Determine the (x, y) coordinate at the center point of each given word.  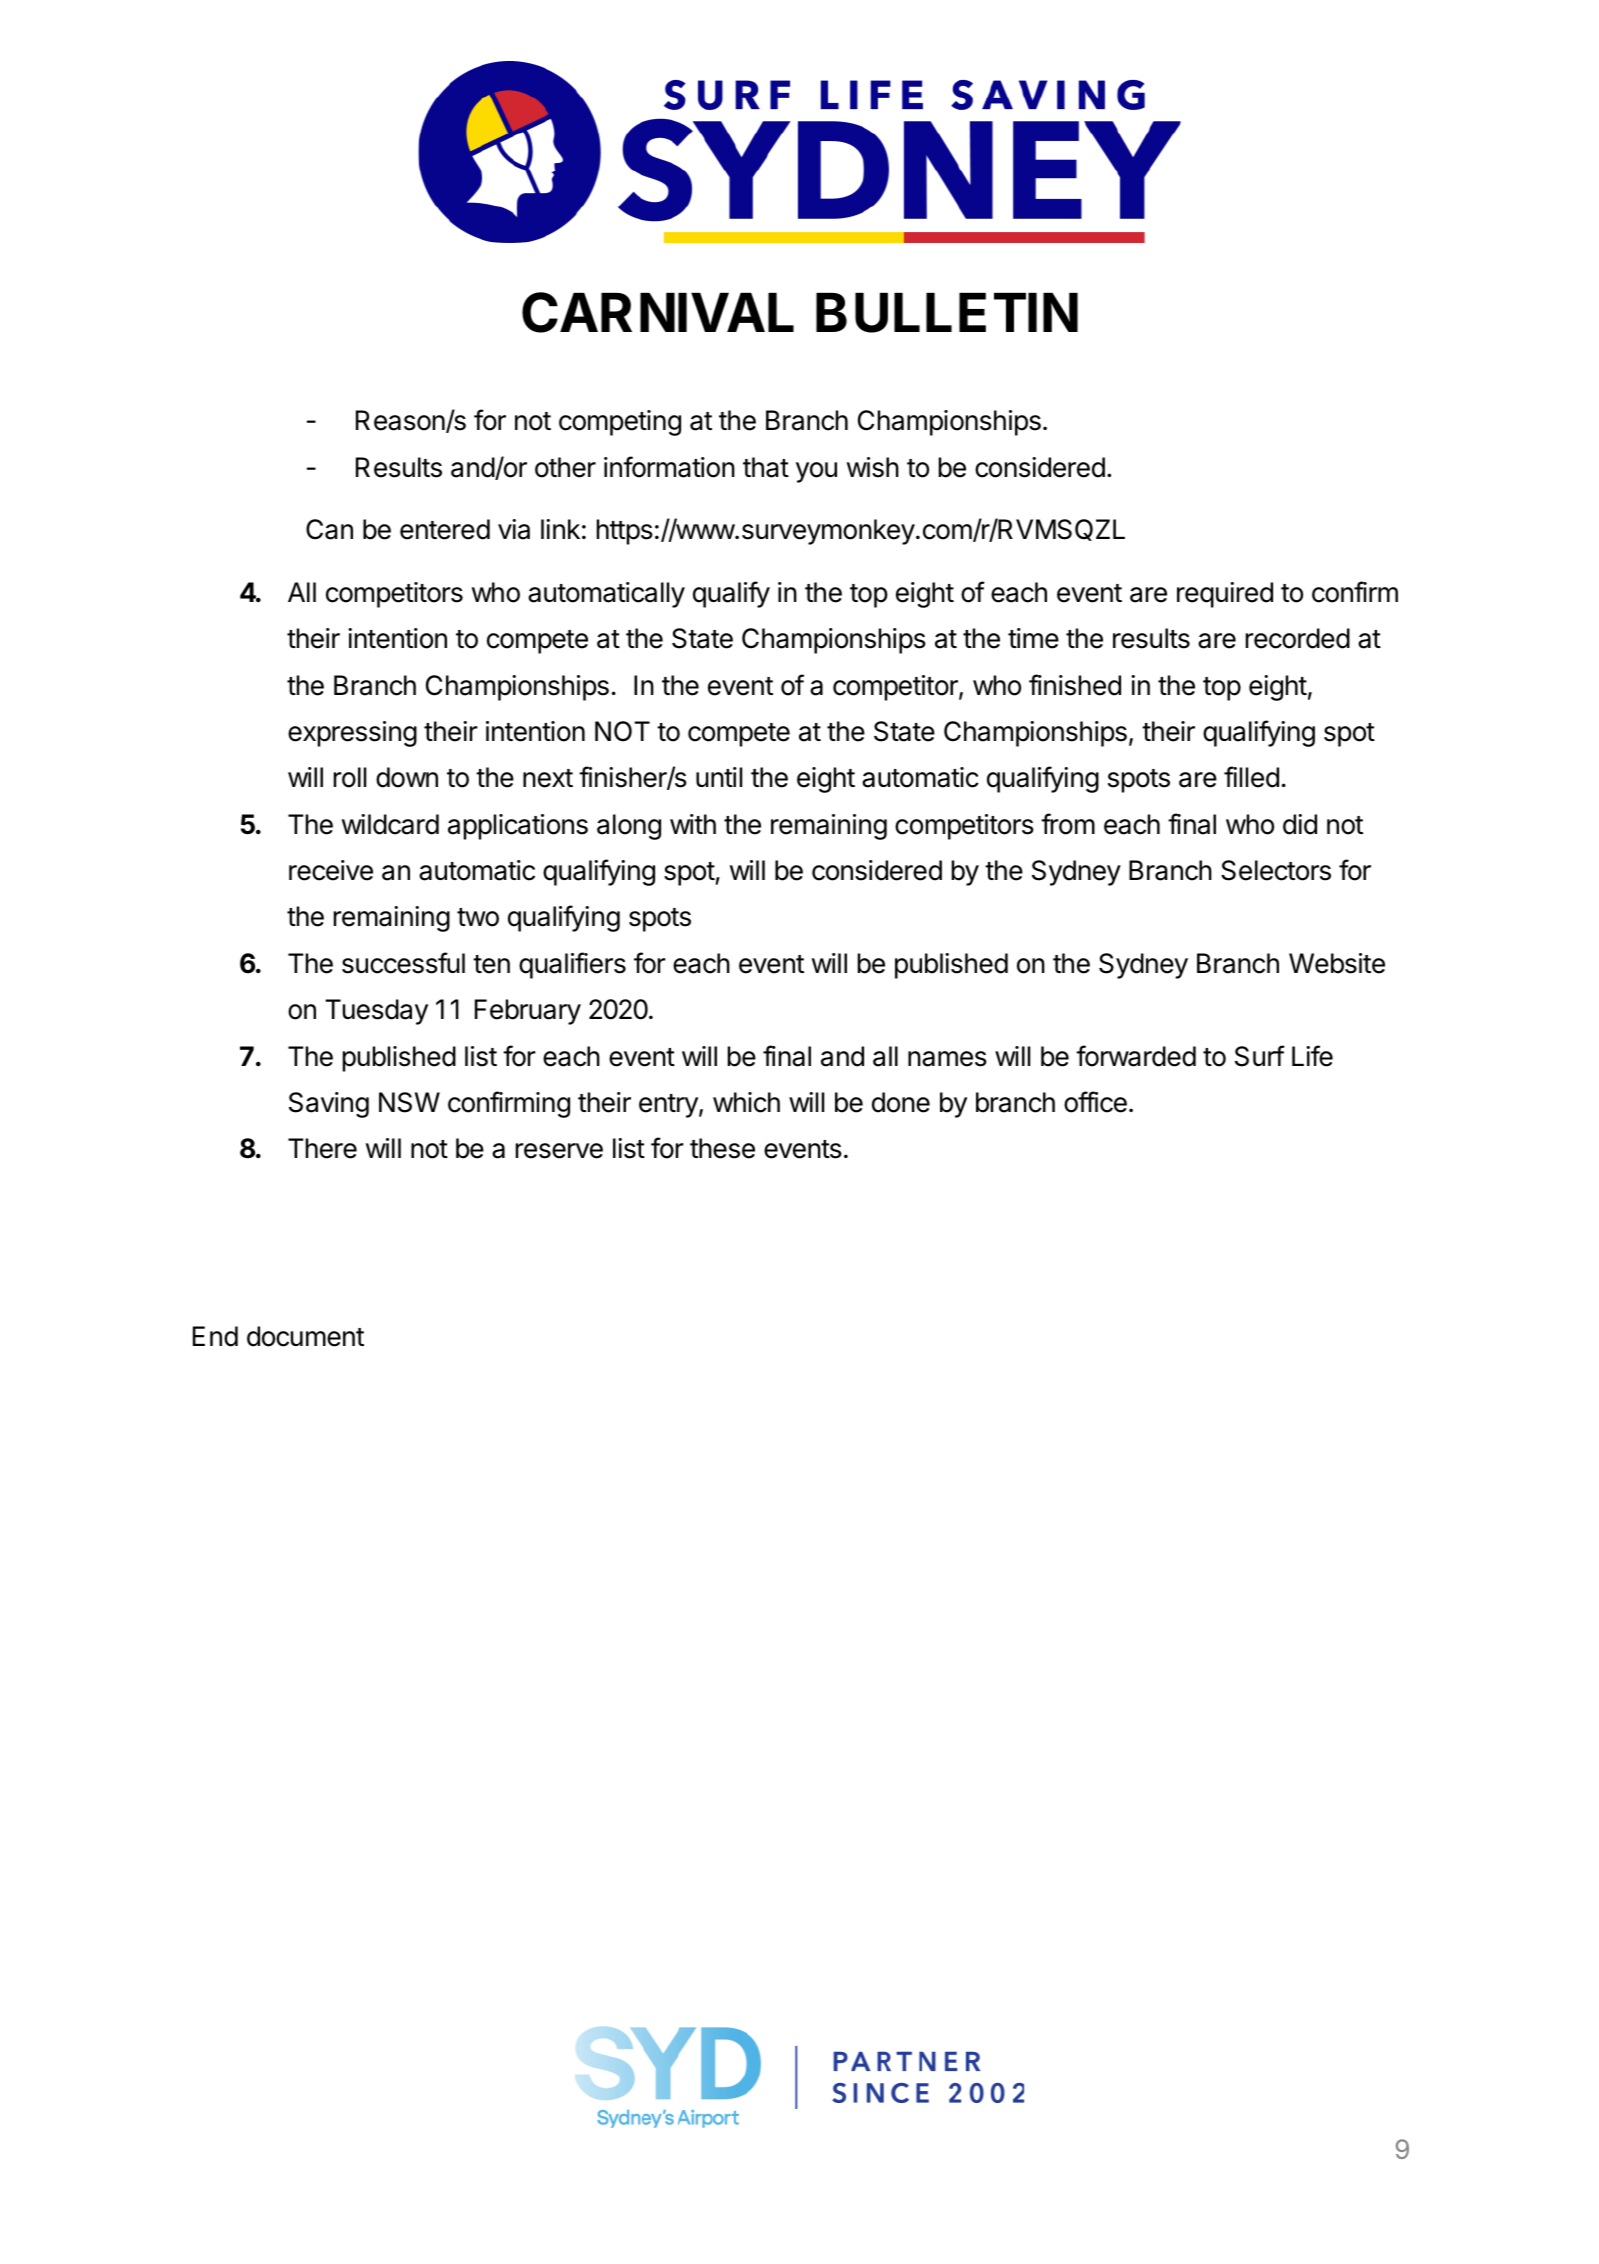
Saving (329, 1105)
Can (329, 529)
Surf (1260, 1056)
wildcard (390, 824)
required (1225, 595)
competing (620, 423)
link (560, 529)
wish (873, 467)
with (693, 824)
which (746, 1102)
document (305, 1336)
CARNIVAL (658, 312)
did (1300, 824)
